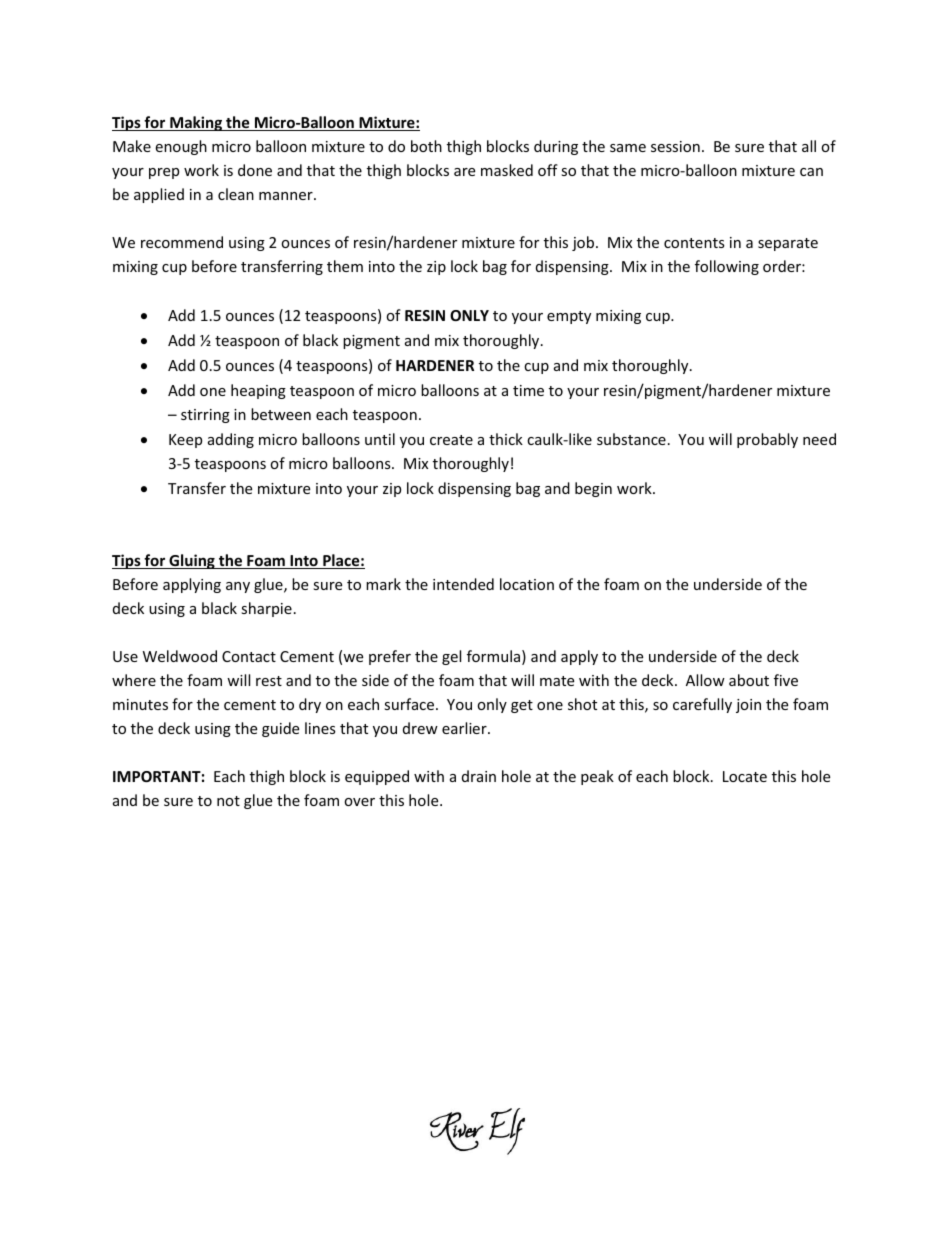  What do you see at coordinates (451, 440) in the screenshot?
I see `create` at bounding box center [451, 440].
